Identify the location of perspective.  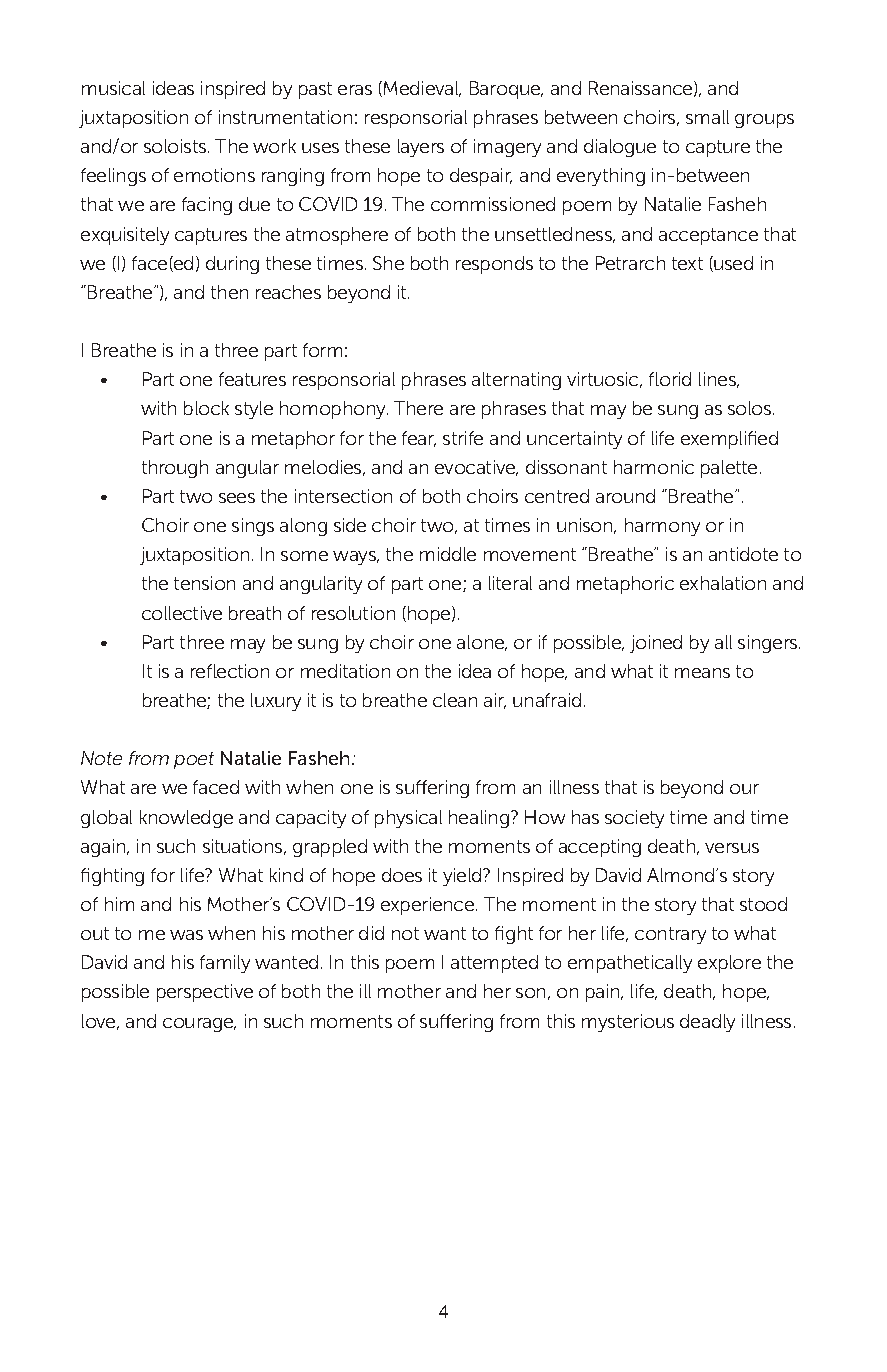
(205, 993).
